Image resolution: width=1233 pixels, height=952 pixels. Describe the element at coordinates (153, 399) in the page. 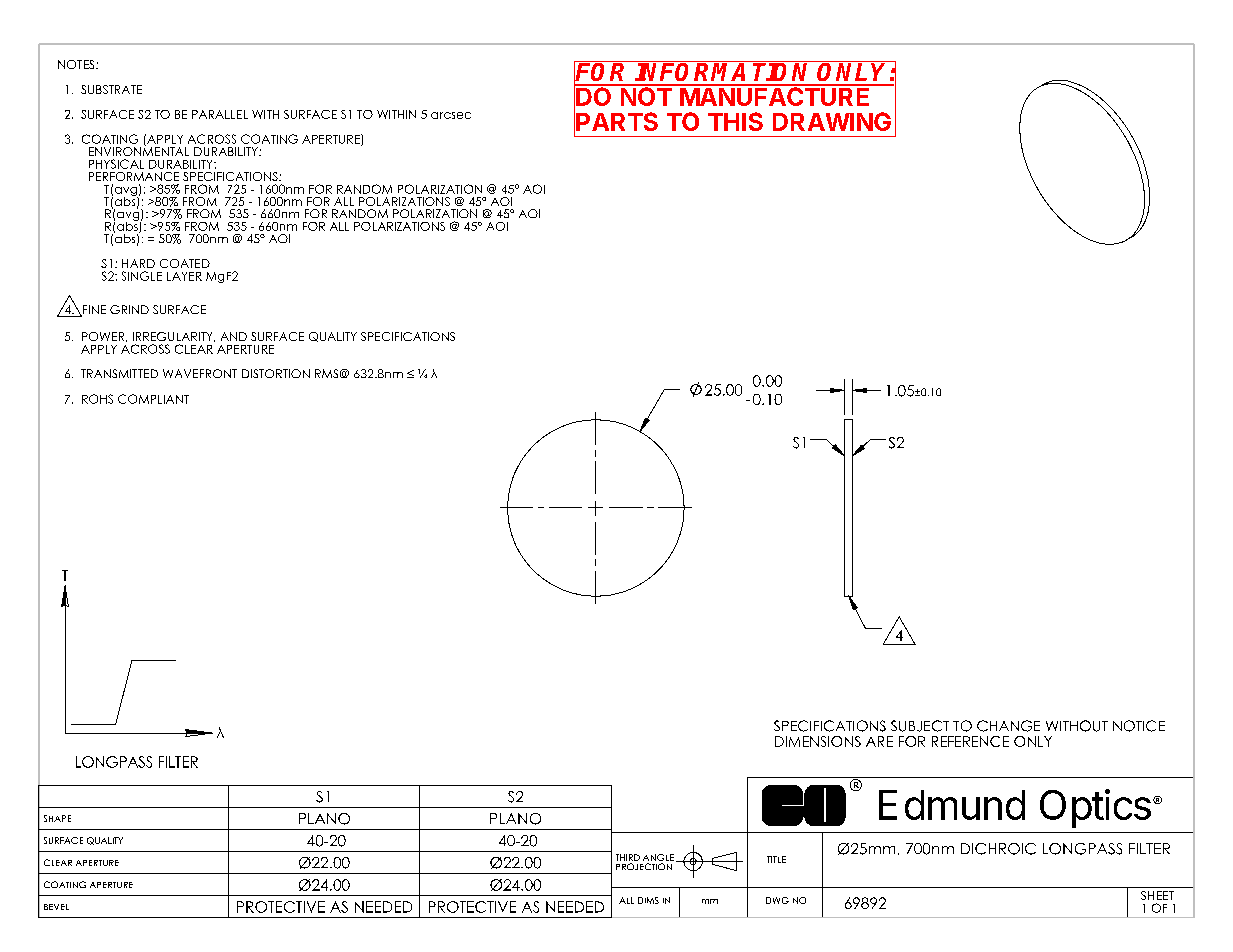

I see `COMPLIANT` at that location.
